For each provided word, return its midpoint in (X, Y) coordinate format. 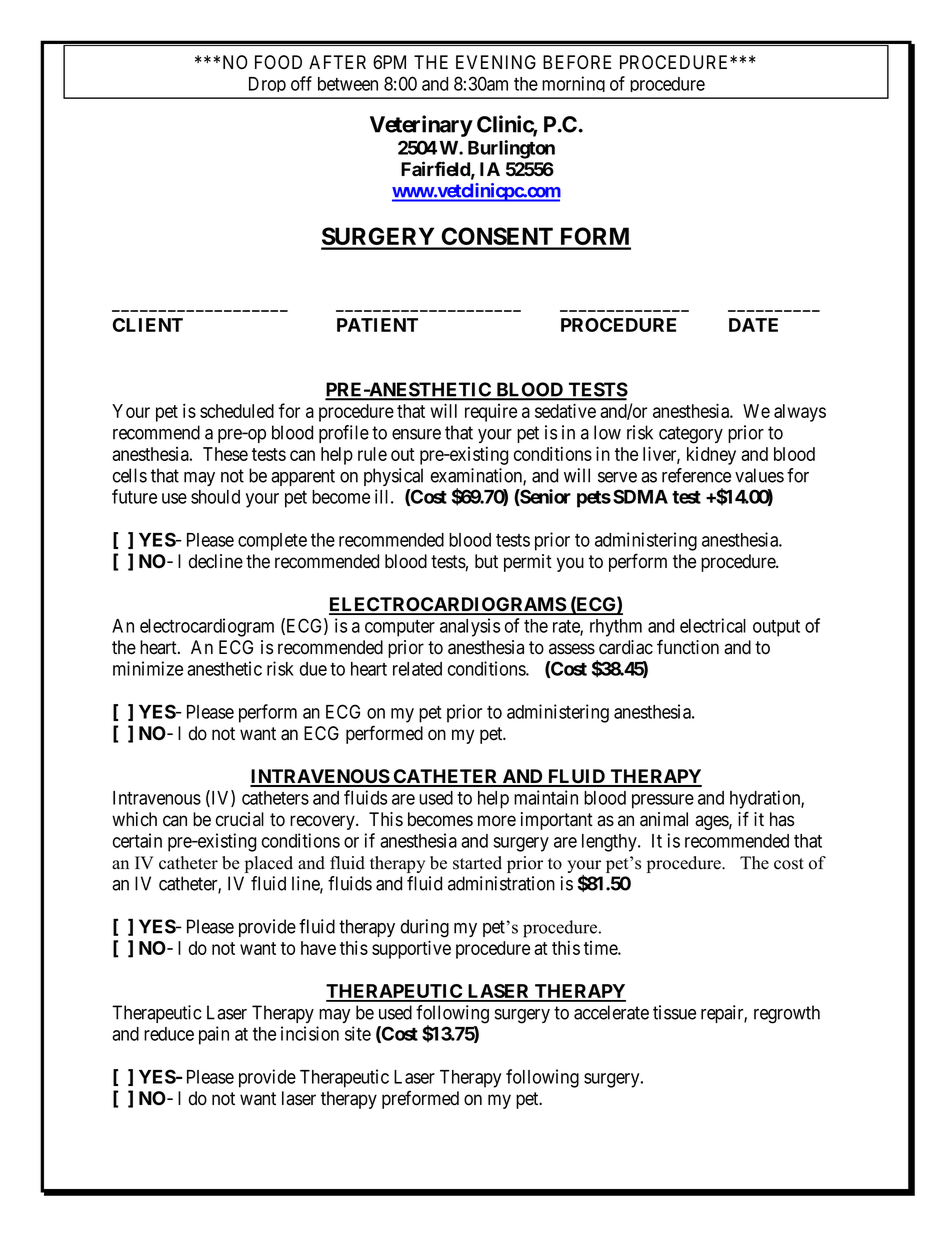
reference (696, 475)
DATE (753, 325)
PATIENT (377, 325)
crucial (240, 819)
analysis (470, 627)
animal (664, 819)
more (497, 821)
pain (214, 1035)
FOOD (278, 62)
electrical (713, 625)
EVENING (496, 62)
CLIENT (148, 325)
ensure (416, 434)
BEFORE (577, 62)
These (225, 454)
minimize (148, 668)
